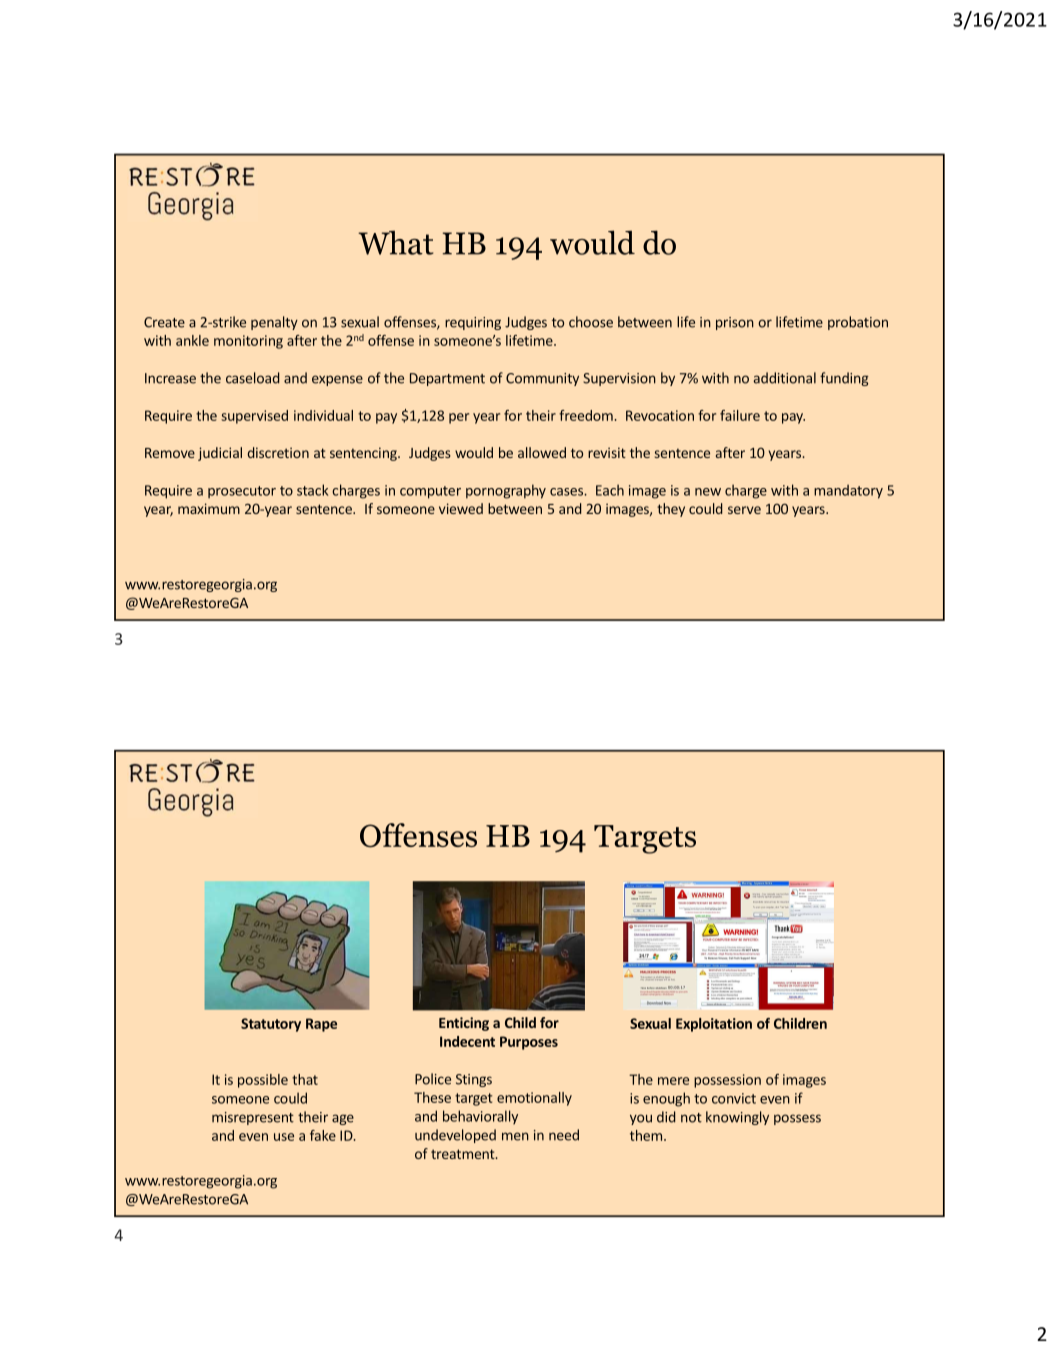  I want to click on prison, so click(735, 323).
